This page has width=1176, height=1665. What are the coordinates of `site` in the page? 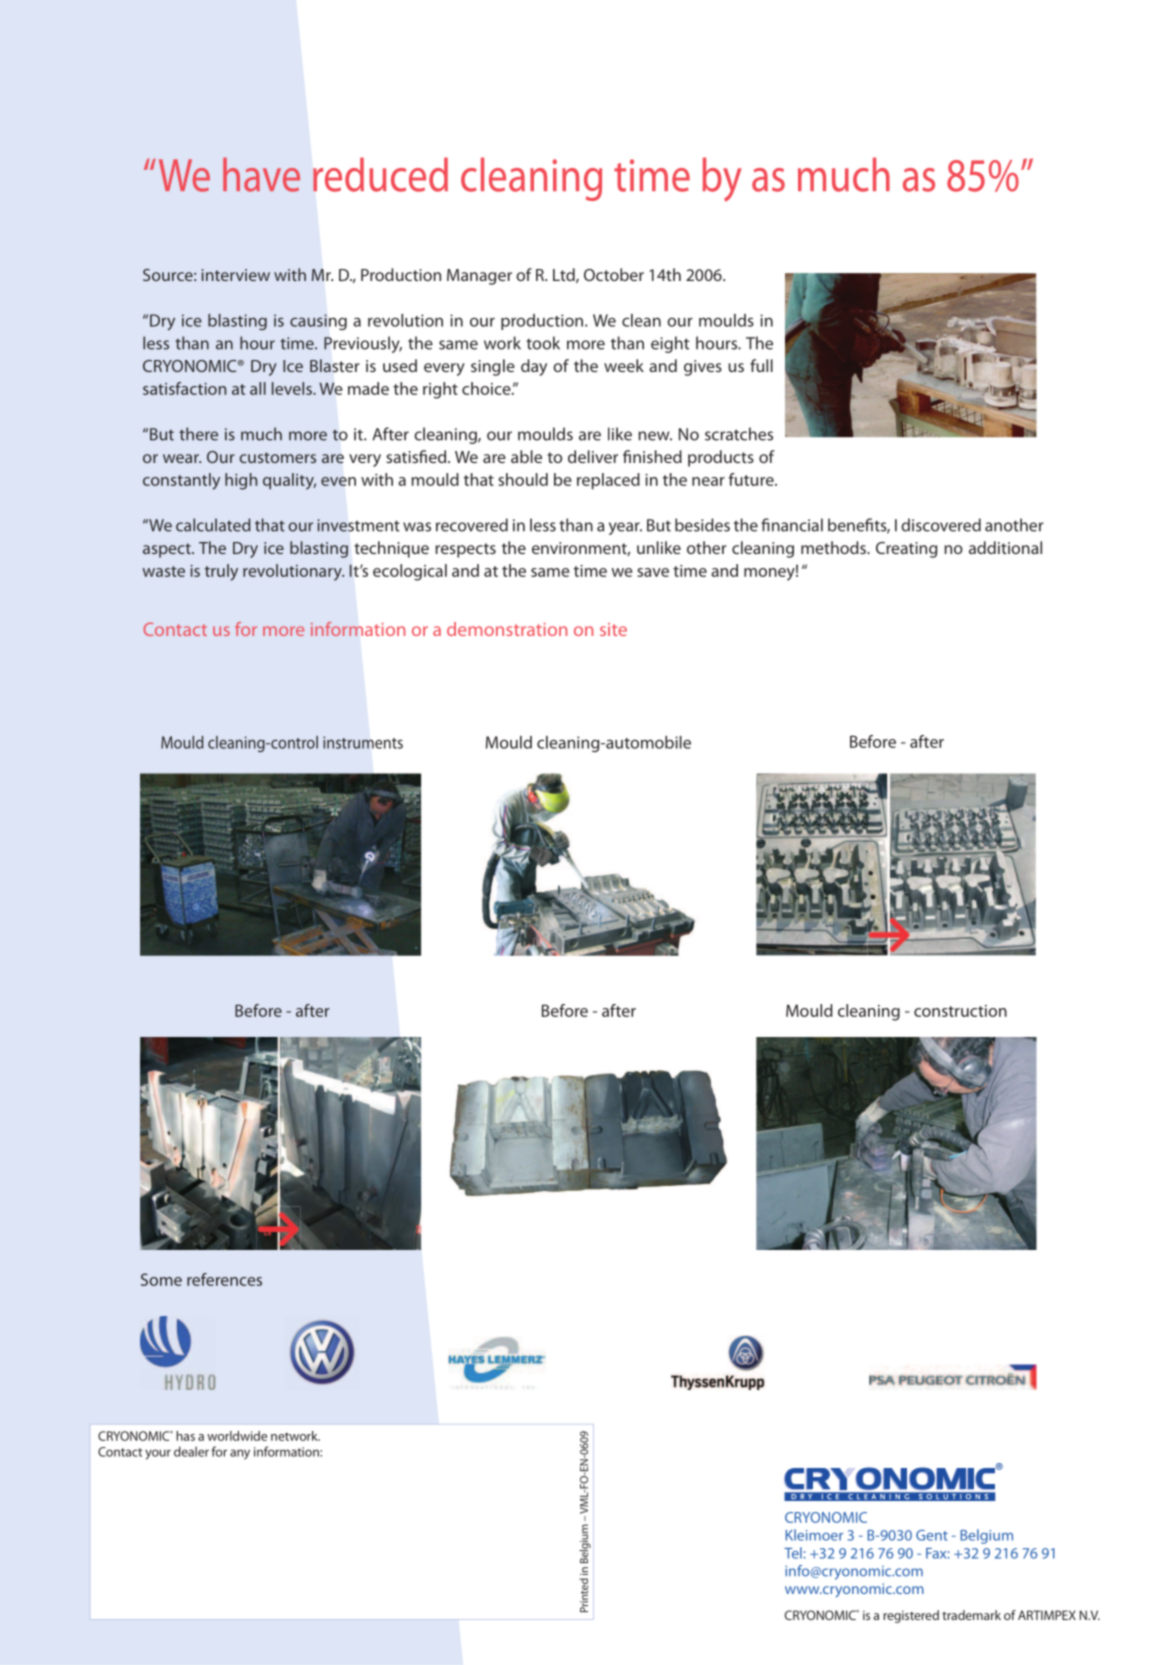 It's located at (613, 629).
